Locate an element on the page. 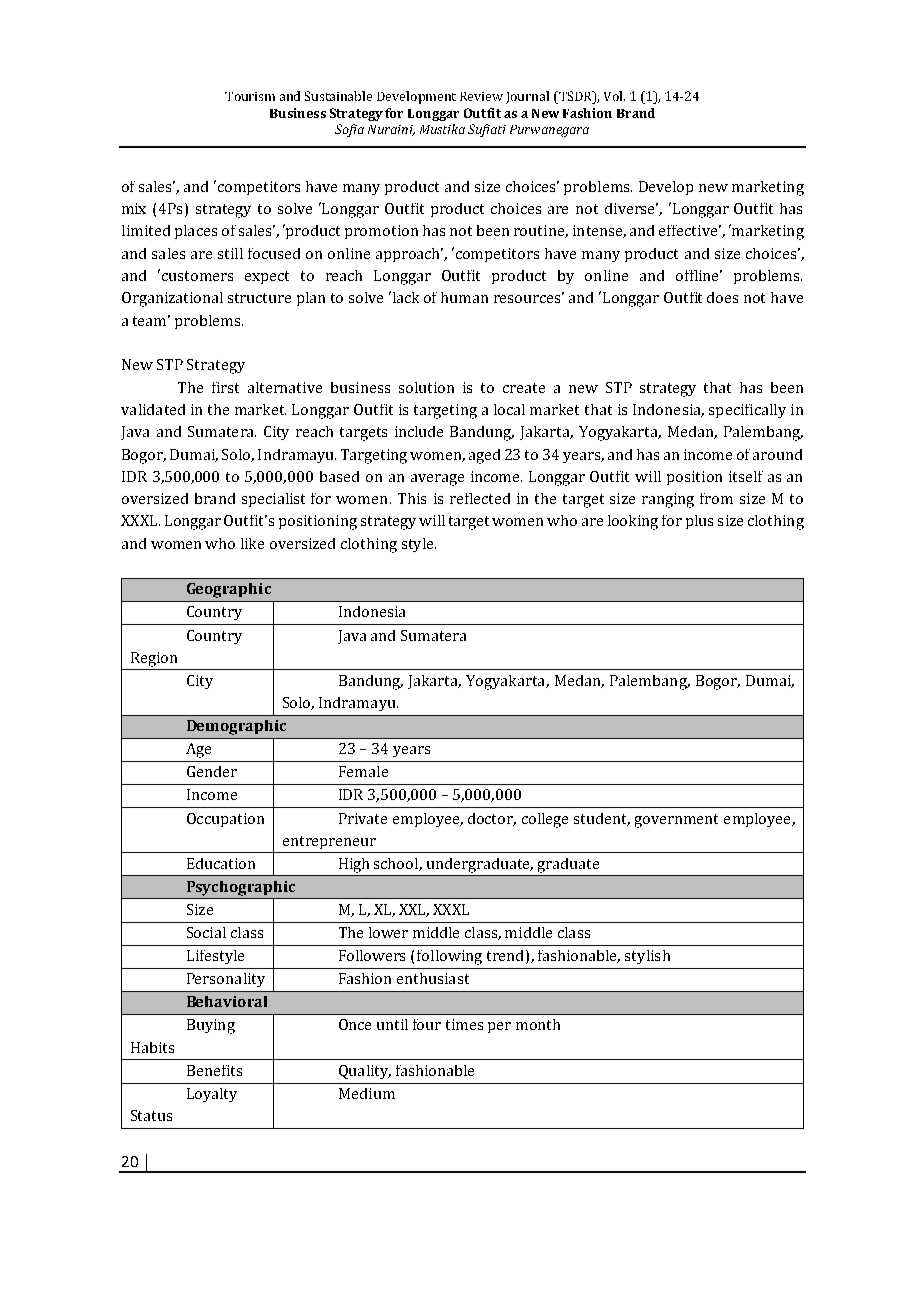  diverse is located at coordinates (631, 208).
